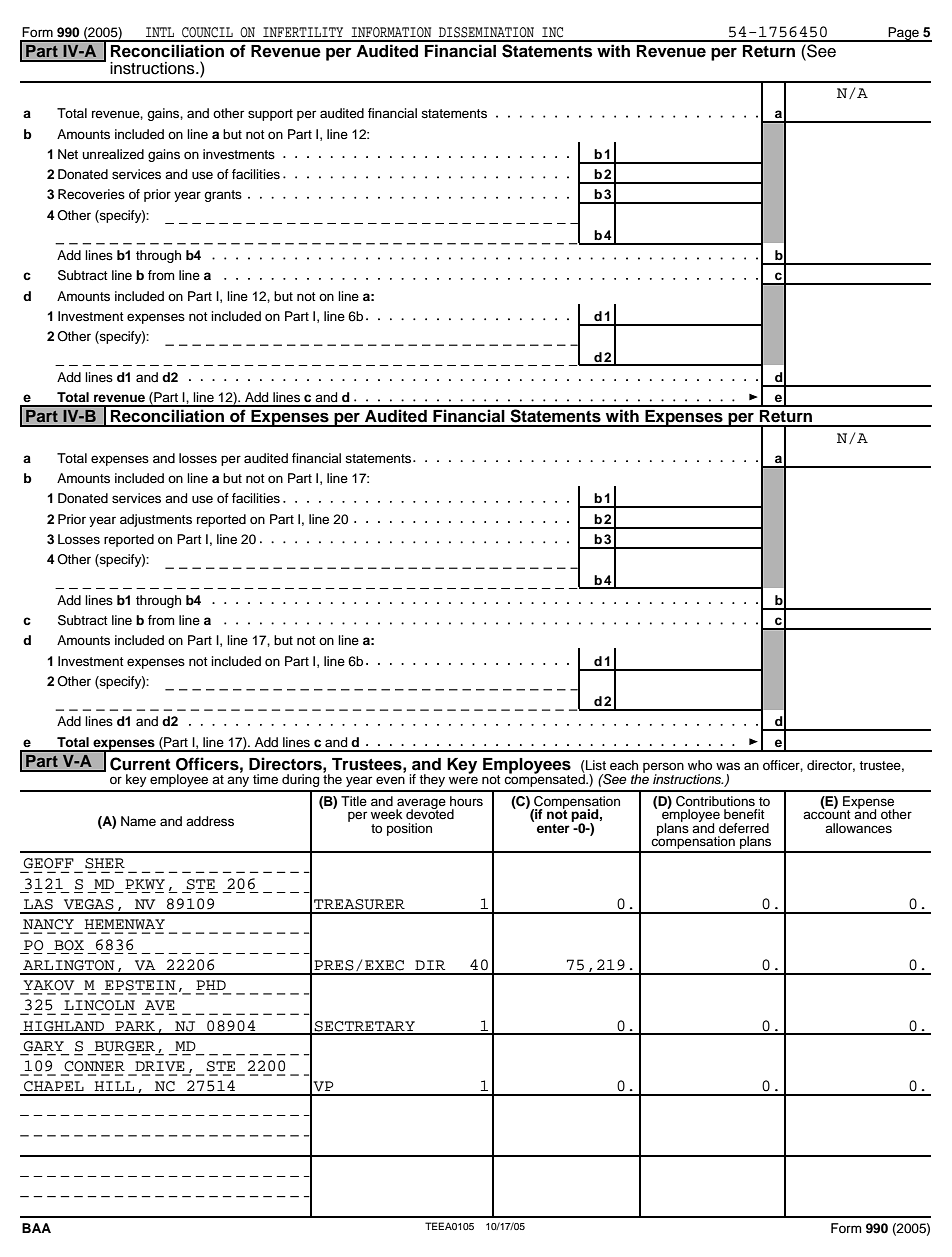 This screenshot has height=1257, width=952. Describe the element at coordinates (91, 194) in the screenshot. I see `Recoveries` at that location.
